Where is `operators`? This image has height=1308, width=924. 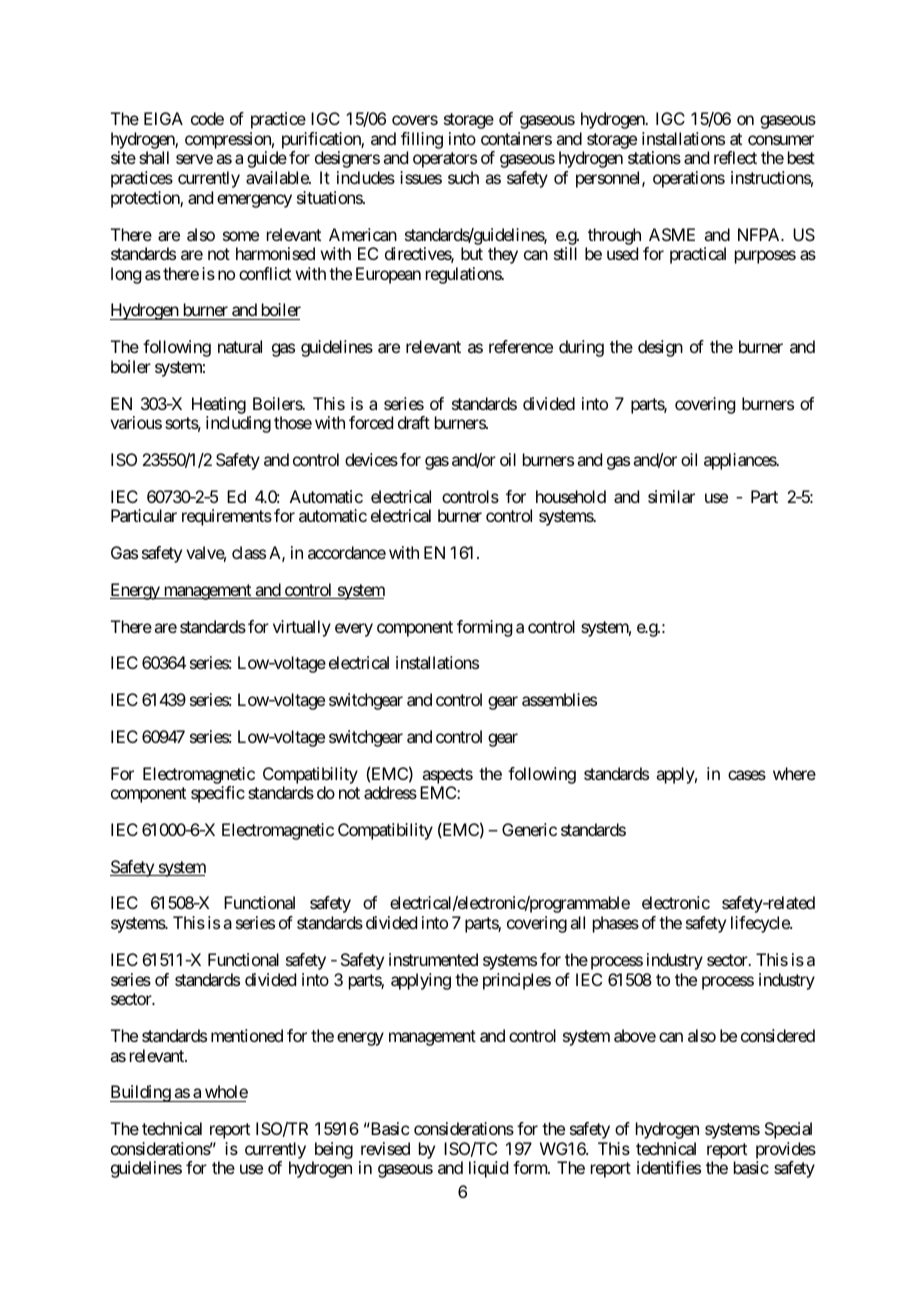
operators is located at coordinates (445, 160).
